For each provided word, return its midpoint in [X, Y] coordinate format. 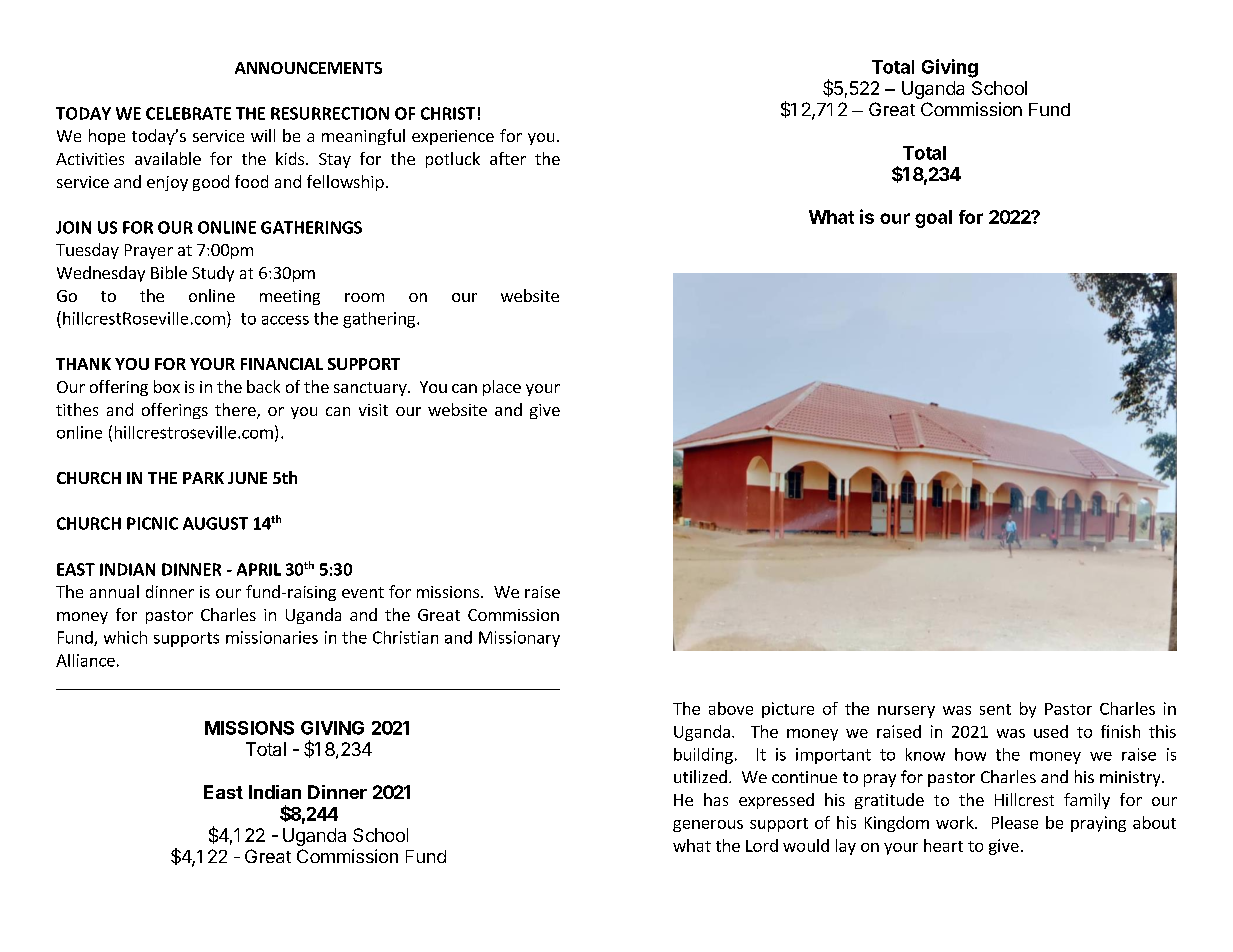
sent [995, 709]
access [285, 320]
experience [453, 137]
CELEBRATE [188, 113]
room [364, 297]
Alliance [85, 660]
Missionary [519, 639]
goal [933, 219]
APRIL [259, 569]
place [502, 388]
